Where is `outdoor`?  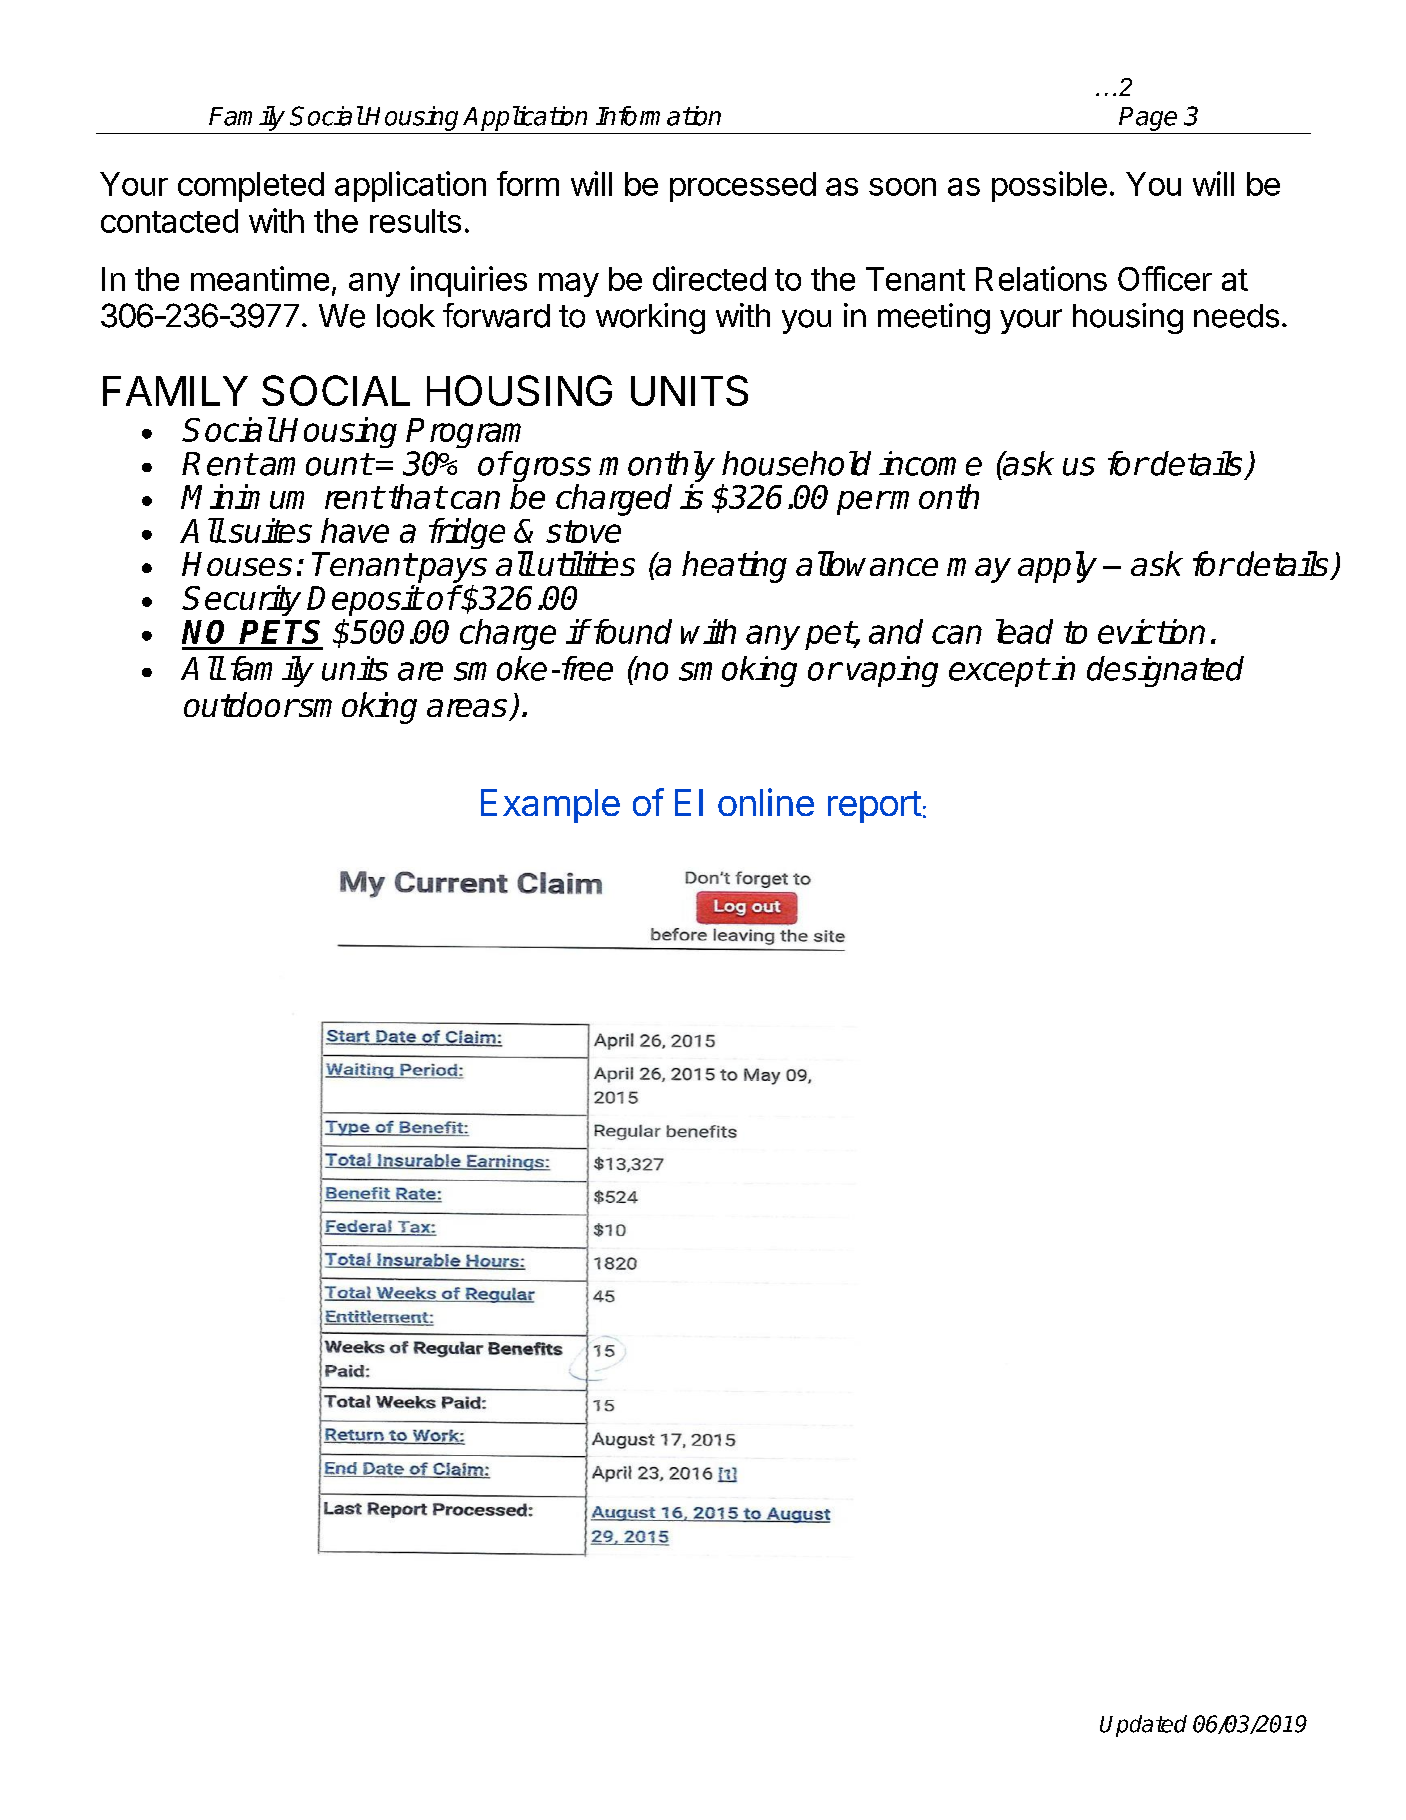 outdoor is located at coordinates (241, 704).
